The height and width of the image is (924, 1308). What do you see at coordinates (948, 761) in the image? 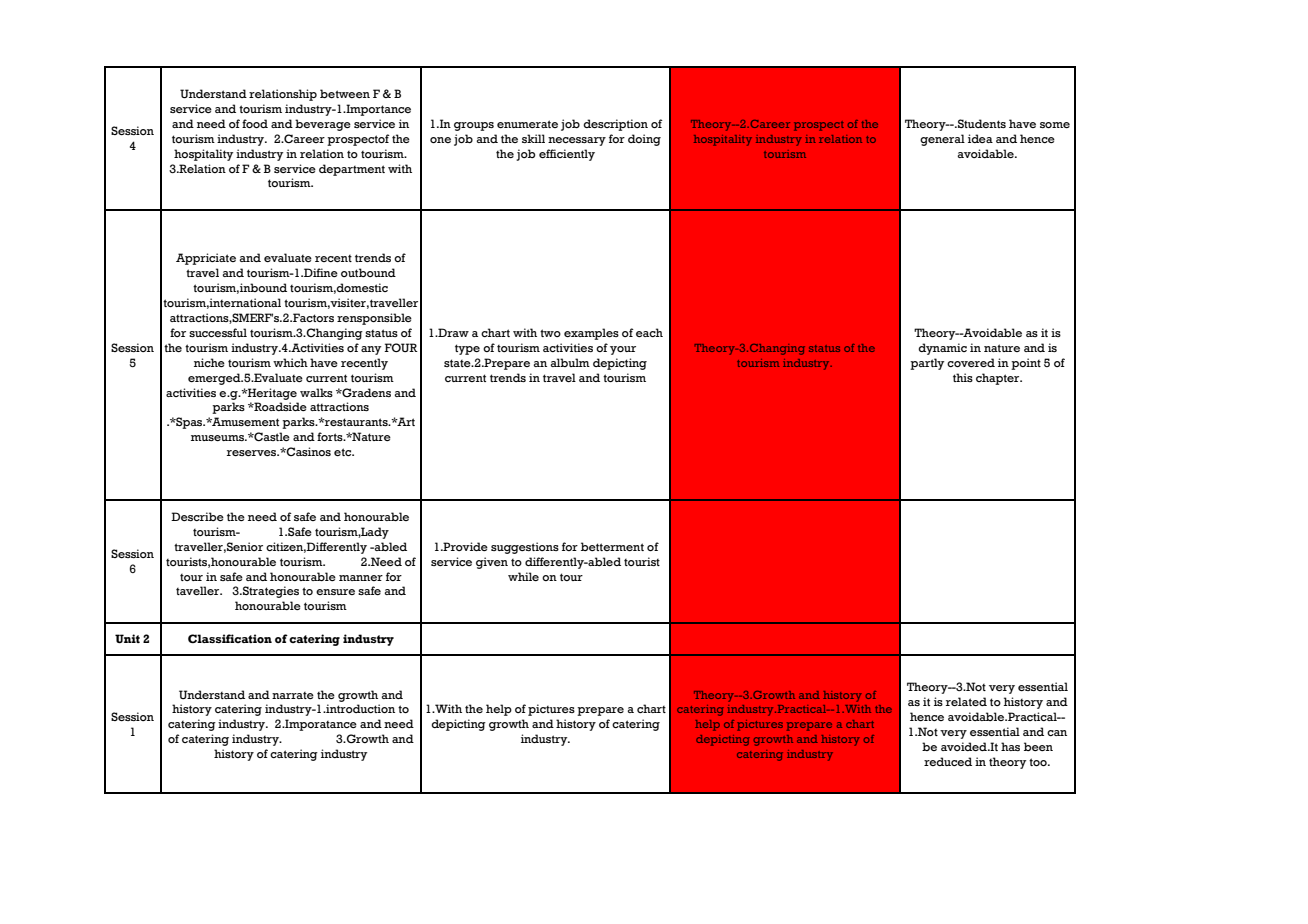
I see `reduced` at bounding box center [948, 761].
